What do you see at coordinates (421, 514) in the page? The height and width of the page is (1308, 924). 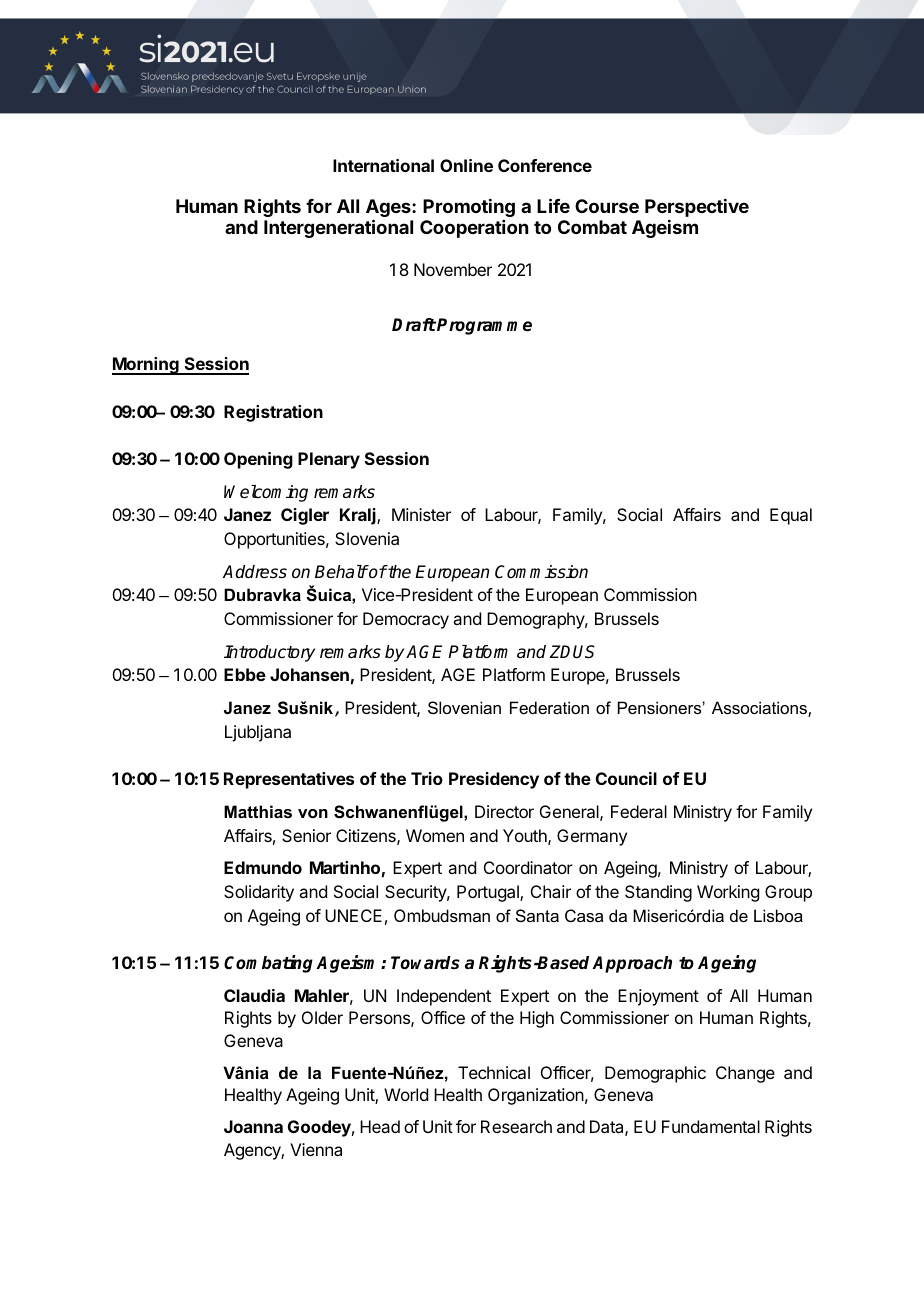 I see `Minister` at bounding box center [421, 514].
